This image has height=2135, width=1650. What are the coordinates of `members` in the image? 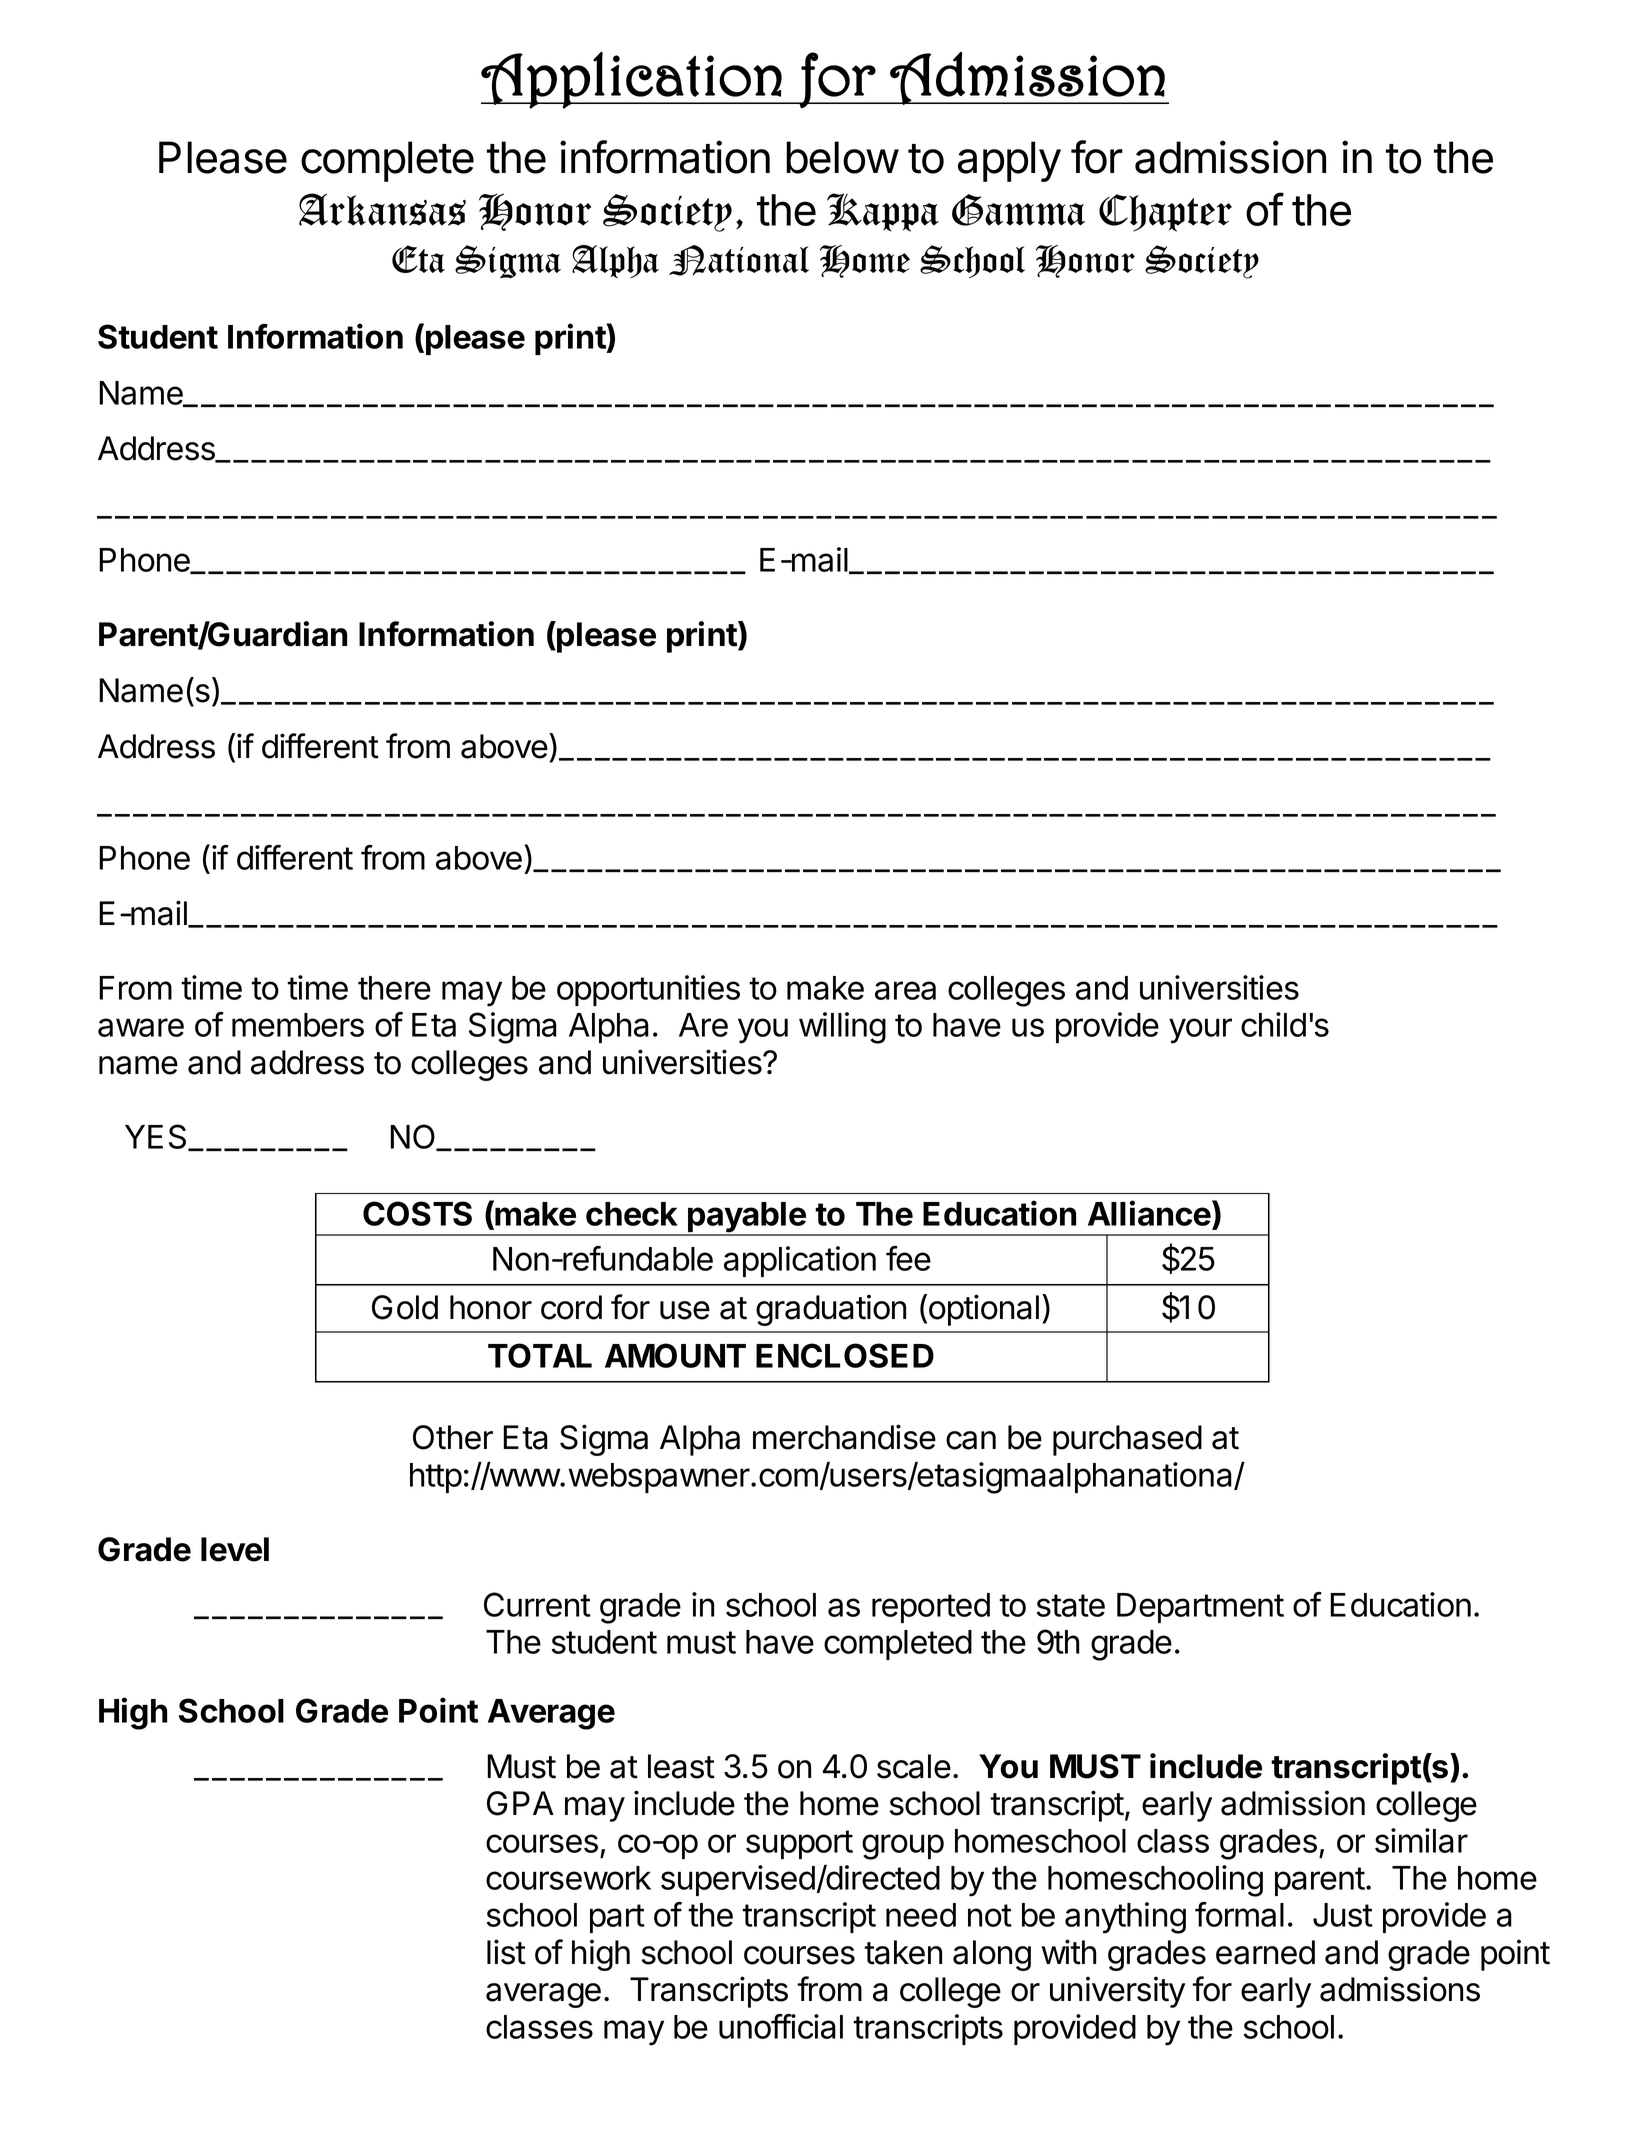 It's located at (298, 1025).
